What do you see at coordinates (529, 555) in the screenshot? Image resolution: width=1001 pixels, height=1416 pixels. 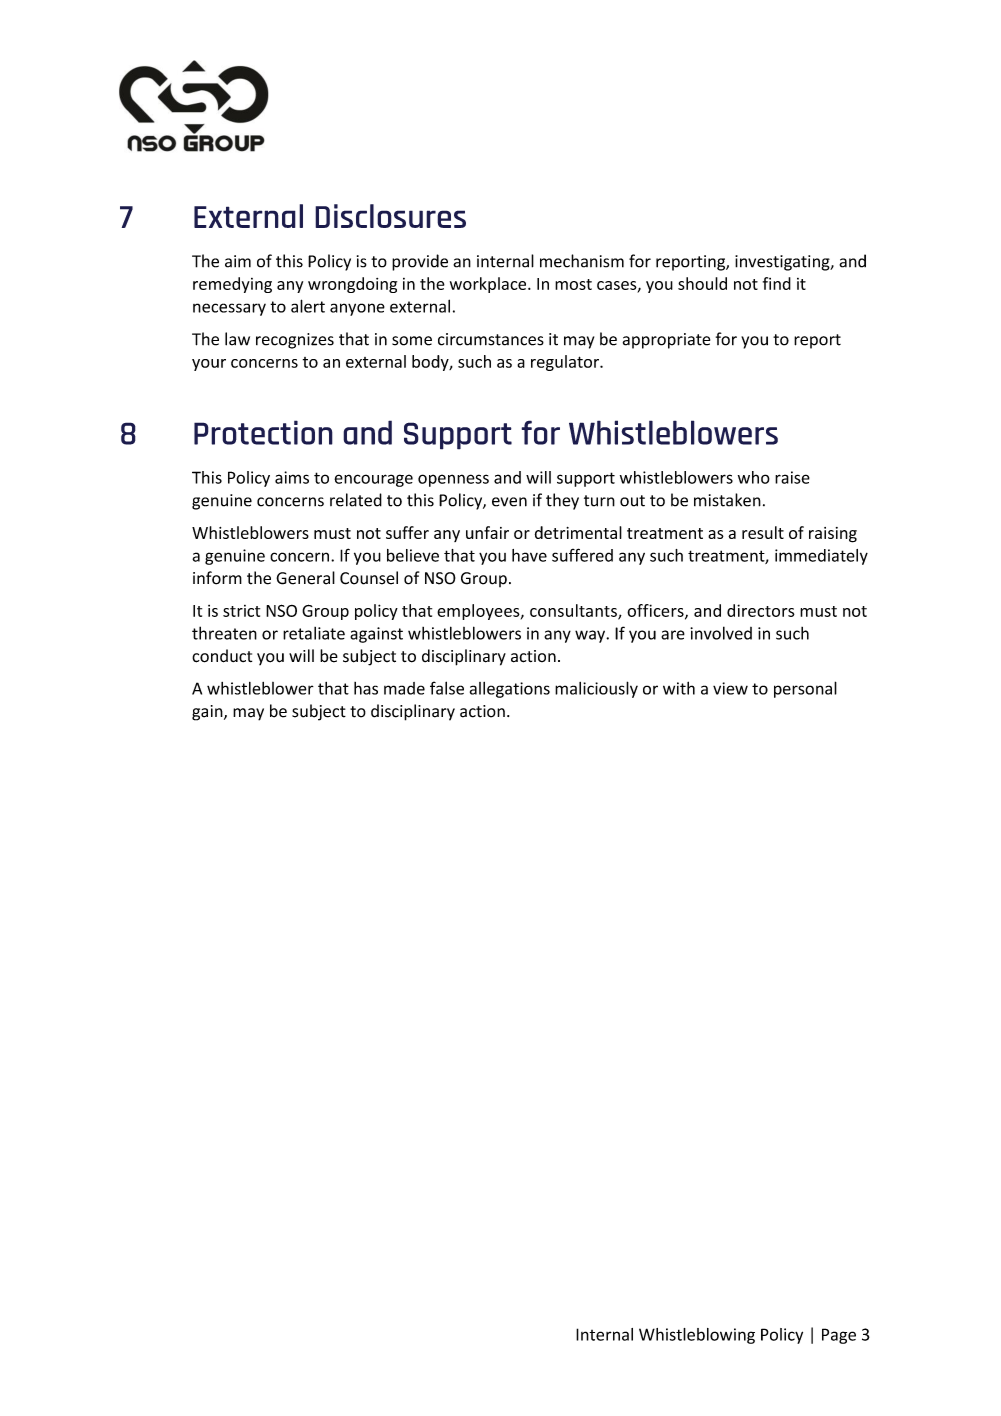 I see `have` at bounding box center [529, 555].
